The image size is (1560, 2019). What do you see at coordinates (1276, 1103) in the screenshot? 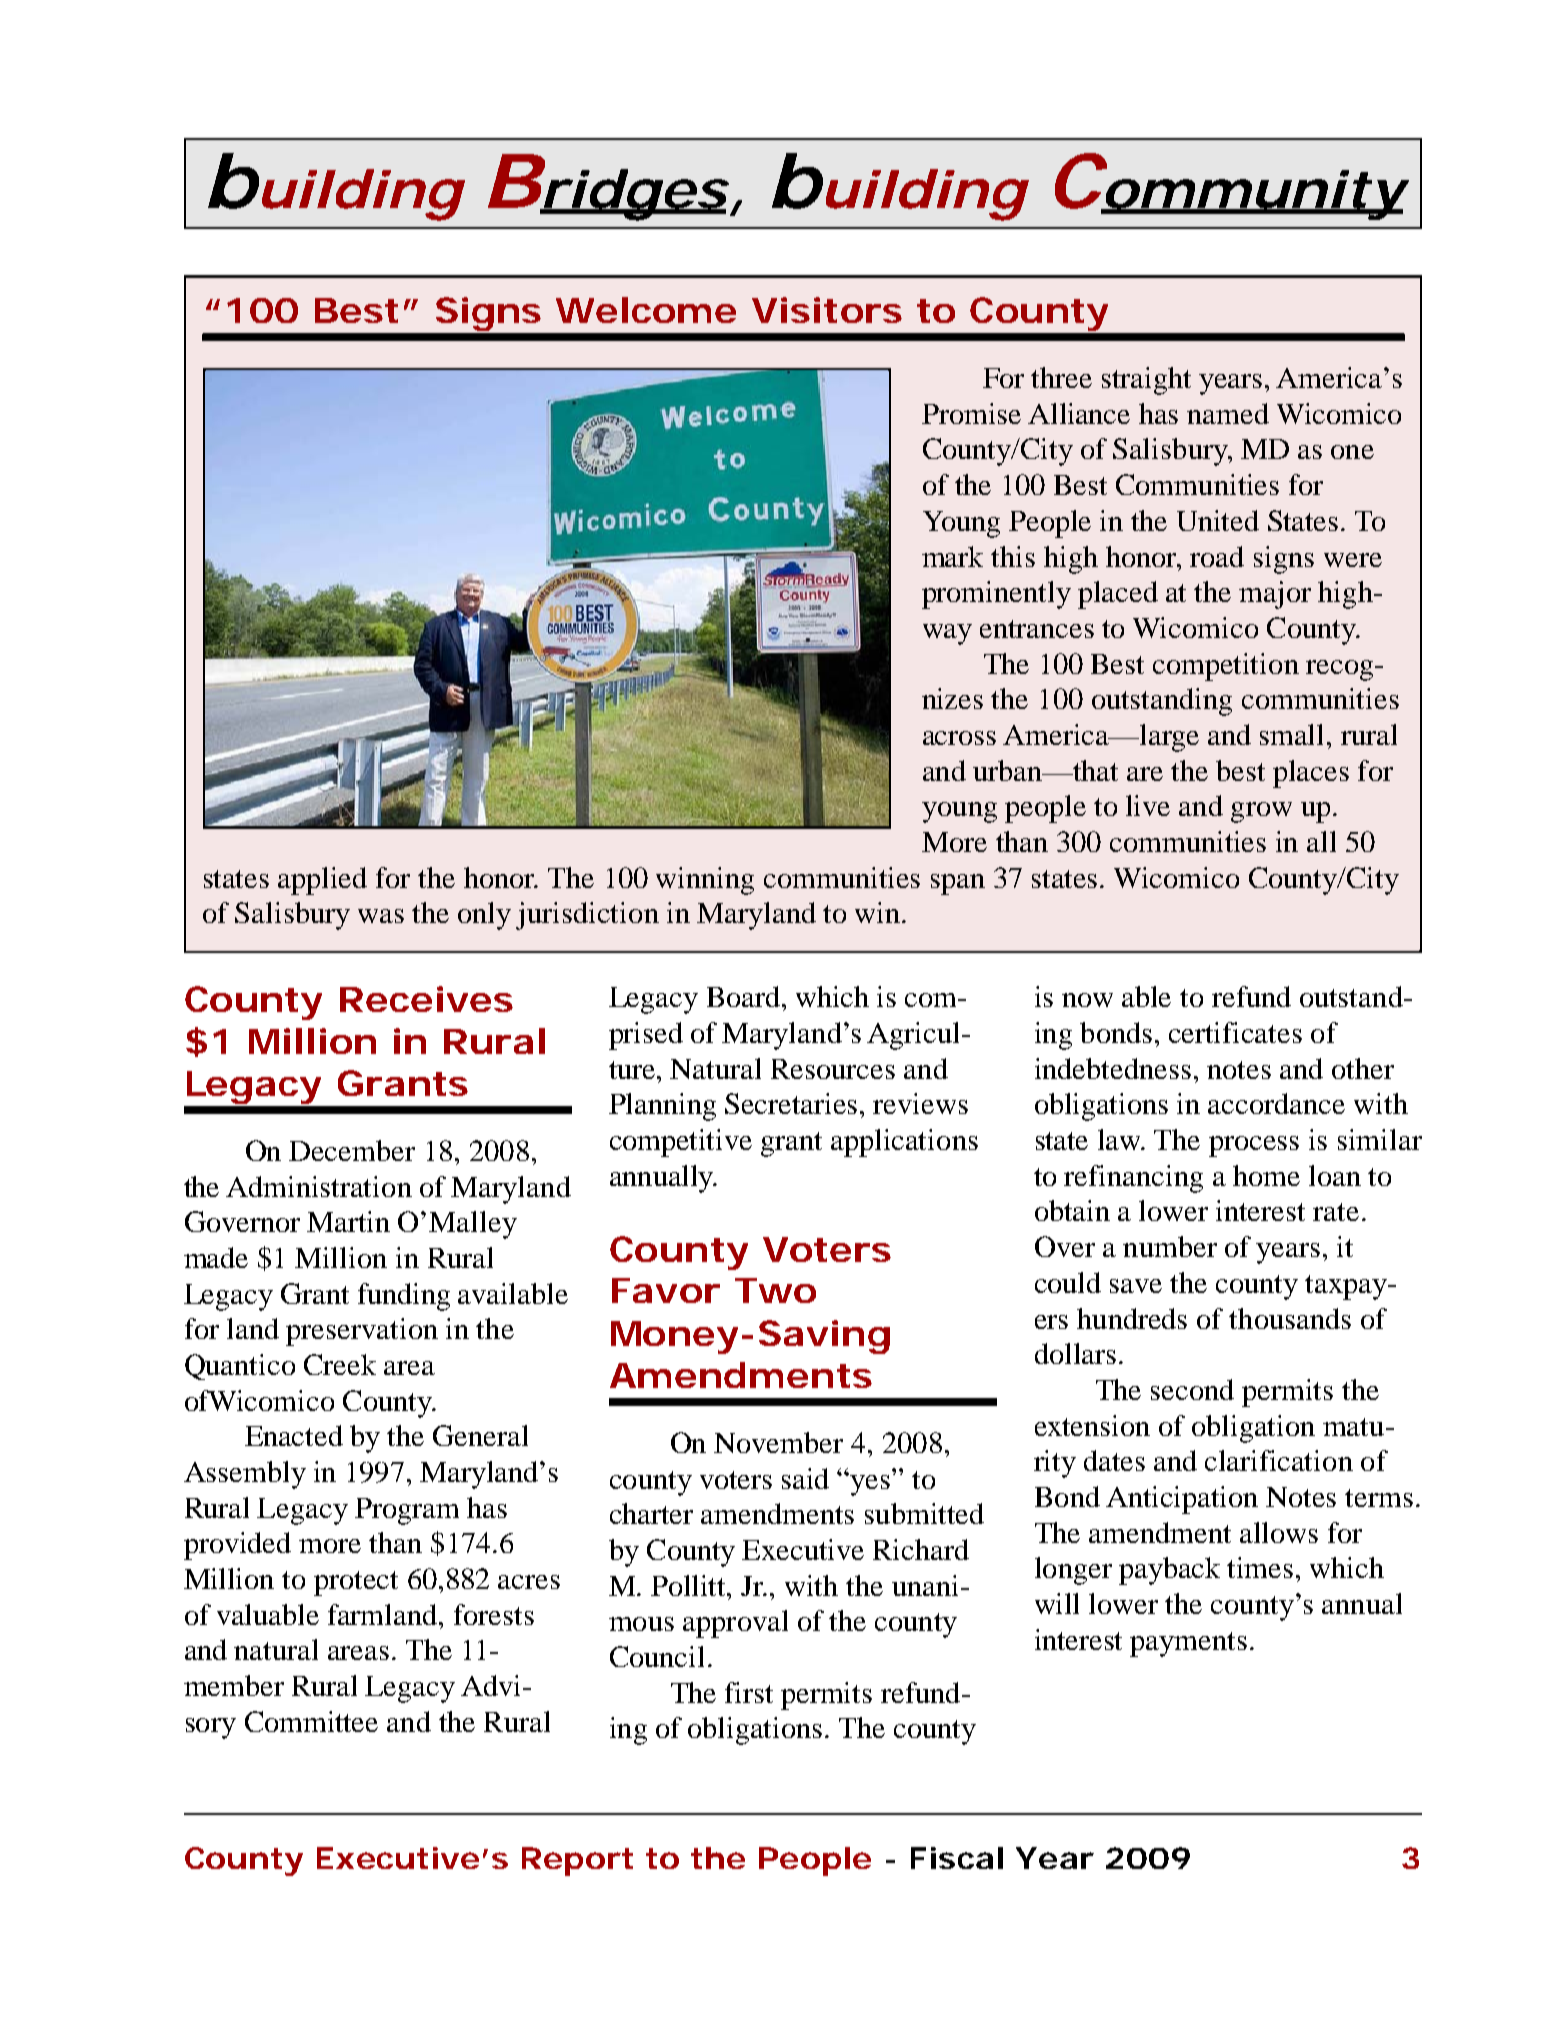
I see `accordance` at bounding box center [1276, 1103].
